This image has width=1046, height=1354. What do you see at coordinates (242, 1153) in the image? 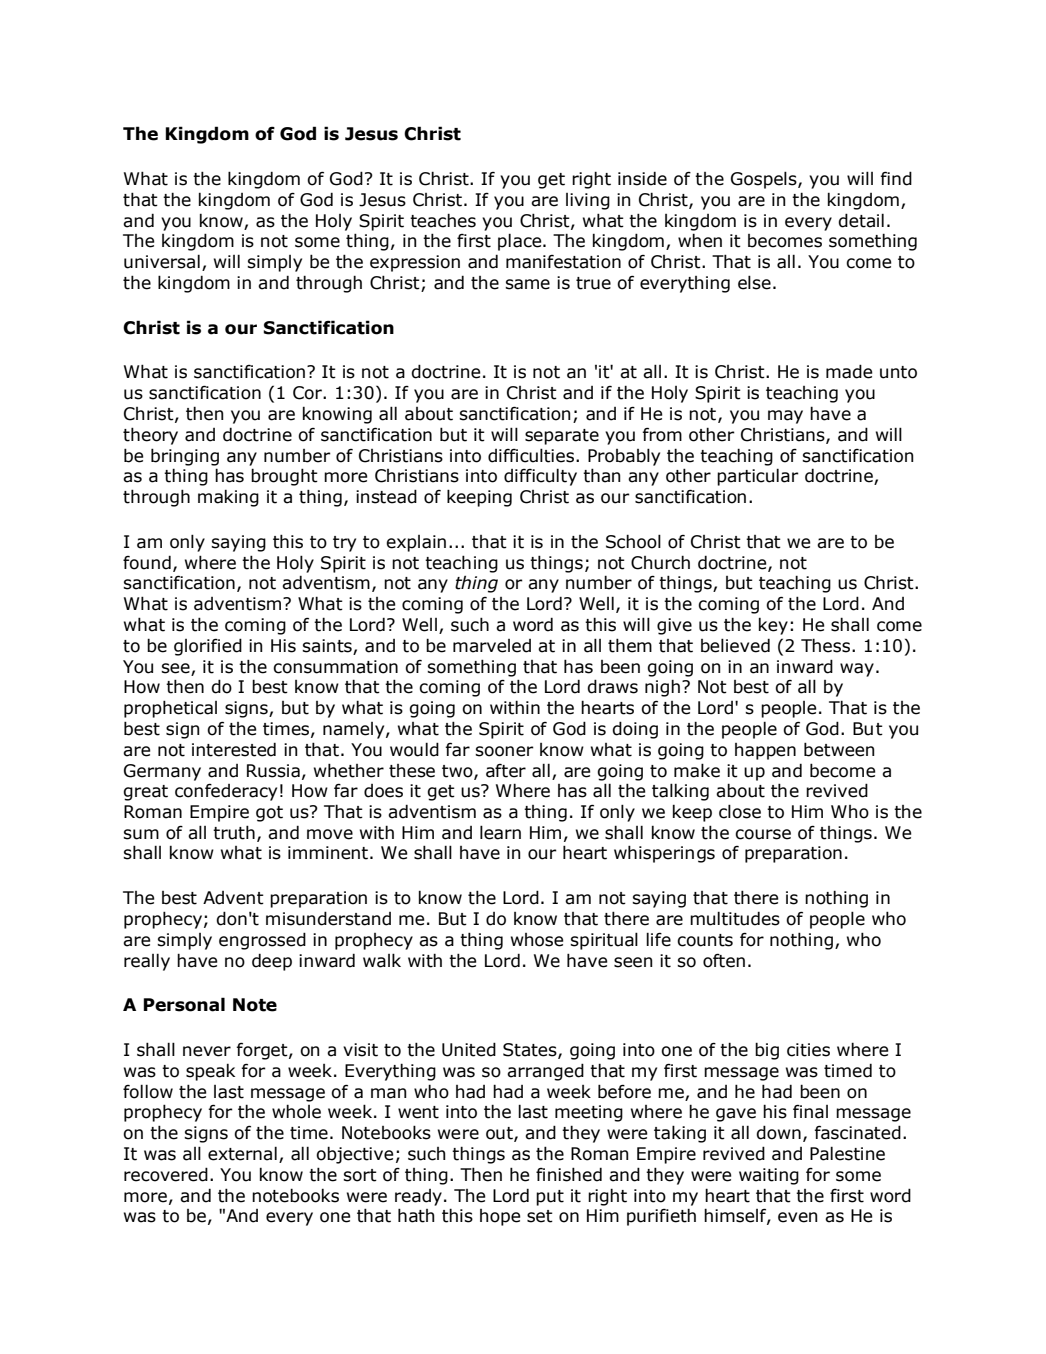
I see `external` at bounding box center [242, 1153].
